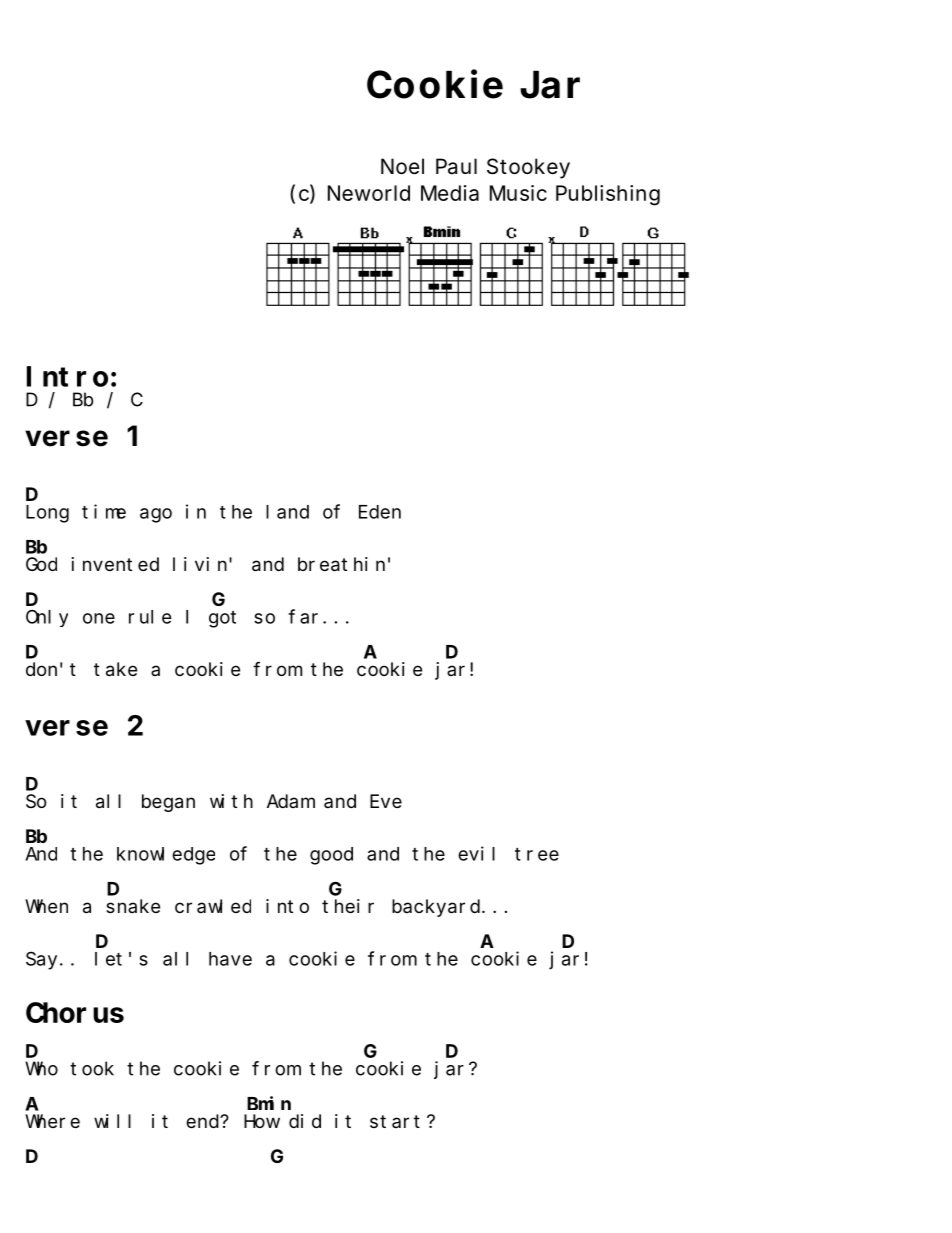 The image size is (952, 1233). Describe the element at coordinates (402, 166) in the page. I see `Noel` at that location.
